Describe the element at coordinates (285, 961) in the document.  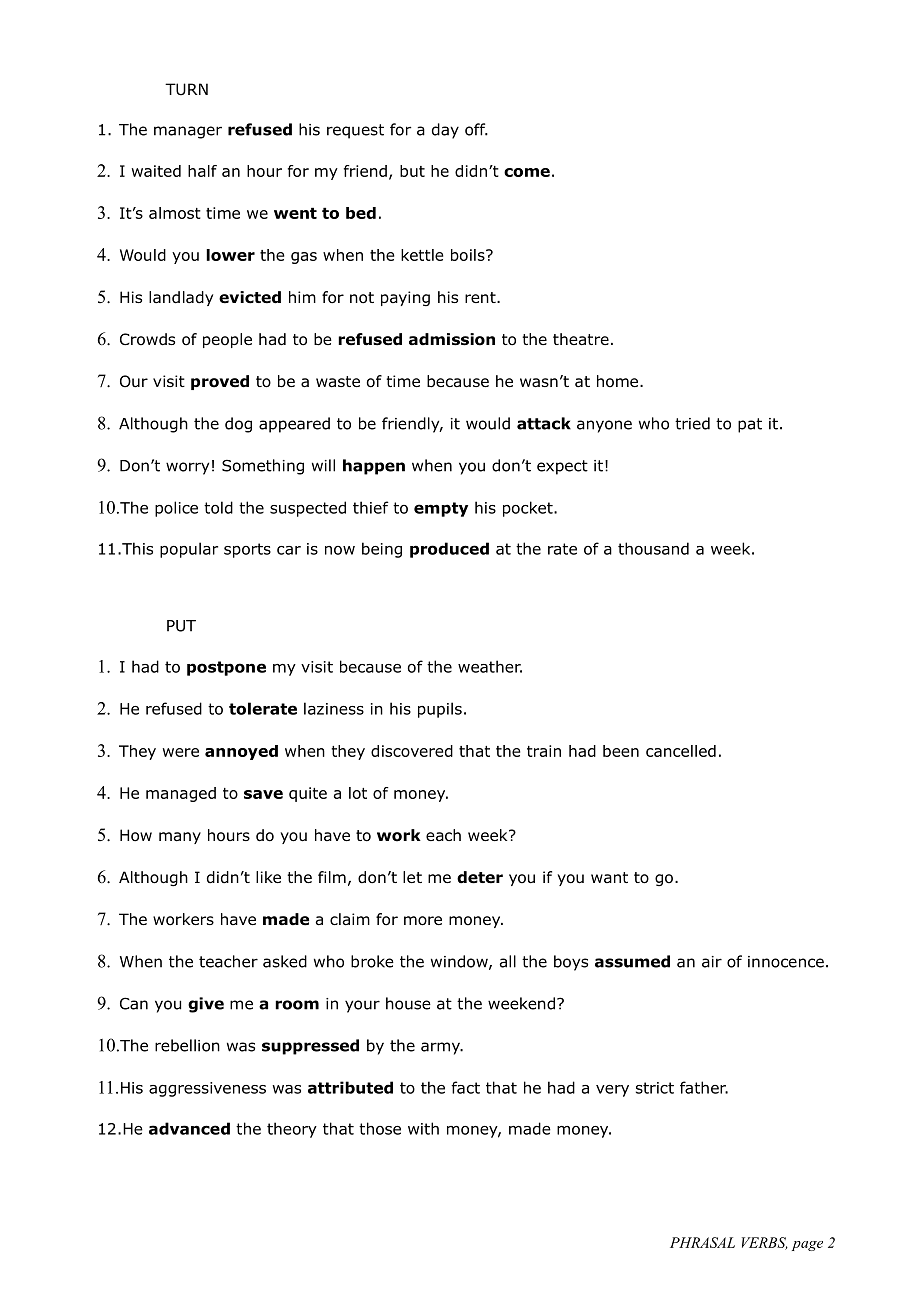
I see `asked` at that location.
